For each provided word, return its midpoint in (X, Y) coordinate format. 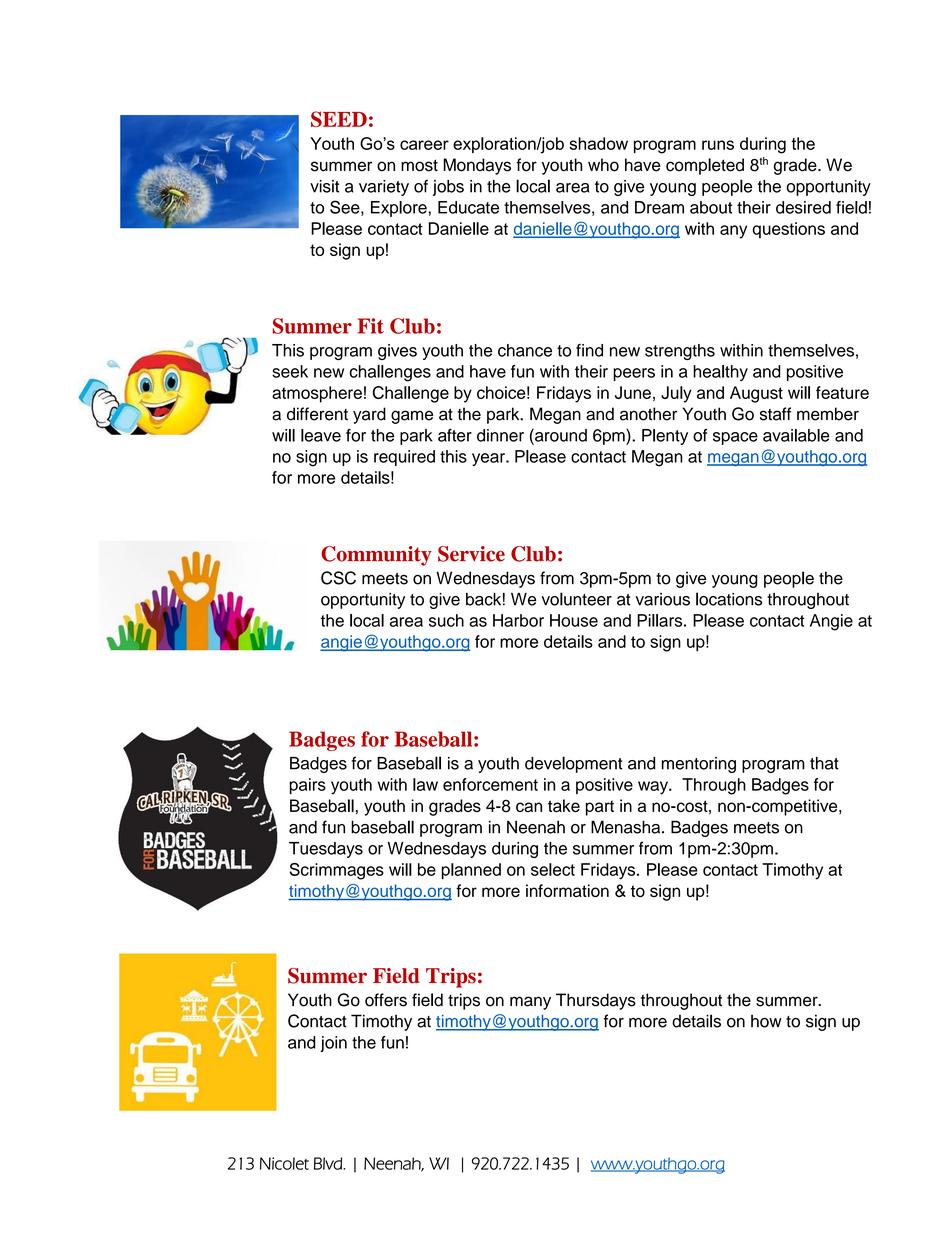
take (564, 805)
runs (718, 145)
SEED (339, 119)
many (530, 1003)
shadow (598, 143)
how (766, 1021)
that (824, 763)
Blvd (329, 1163)
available (796, 435)
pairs (307, 786)
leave (321, 435)
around (560, 435)
